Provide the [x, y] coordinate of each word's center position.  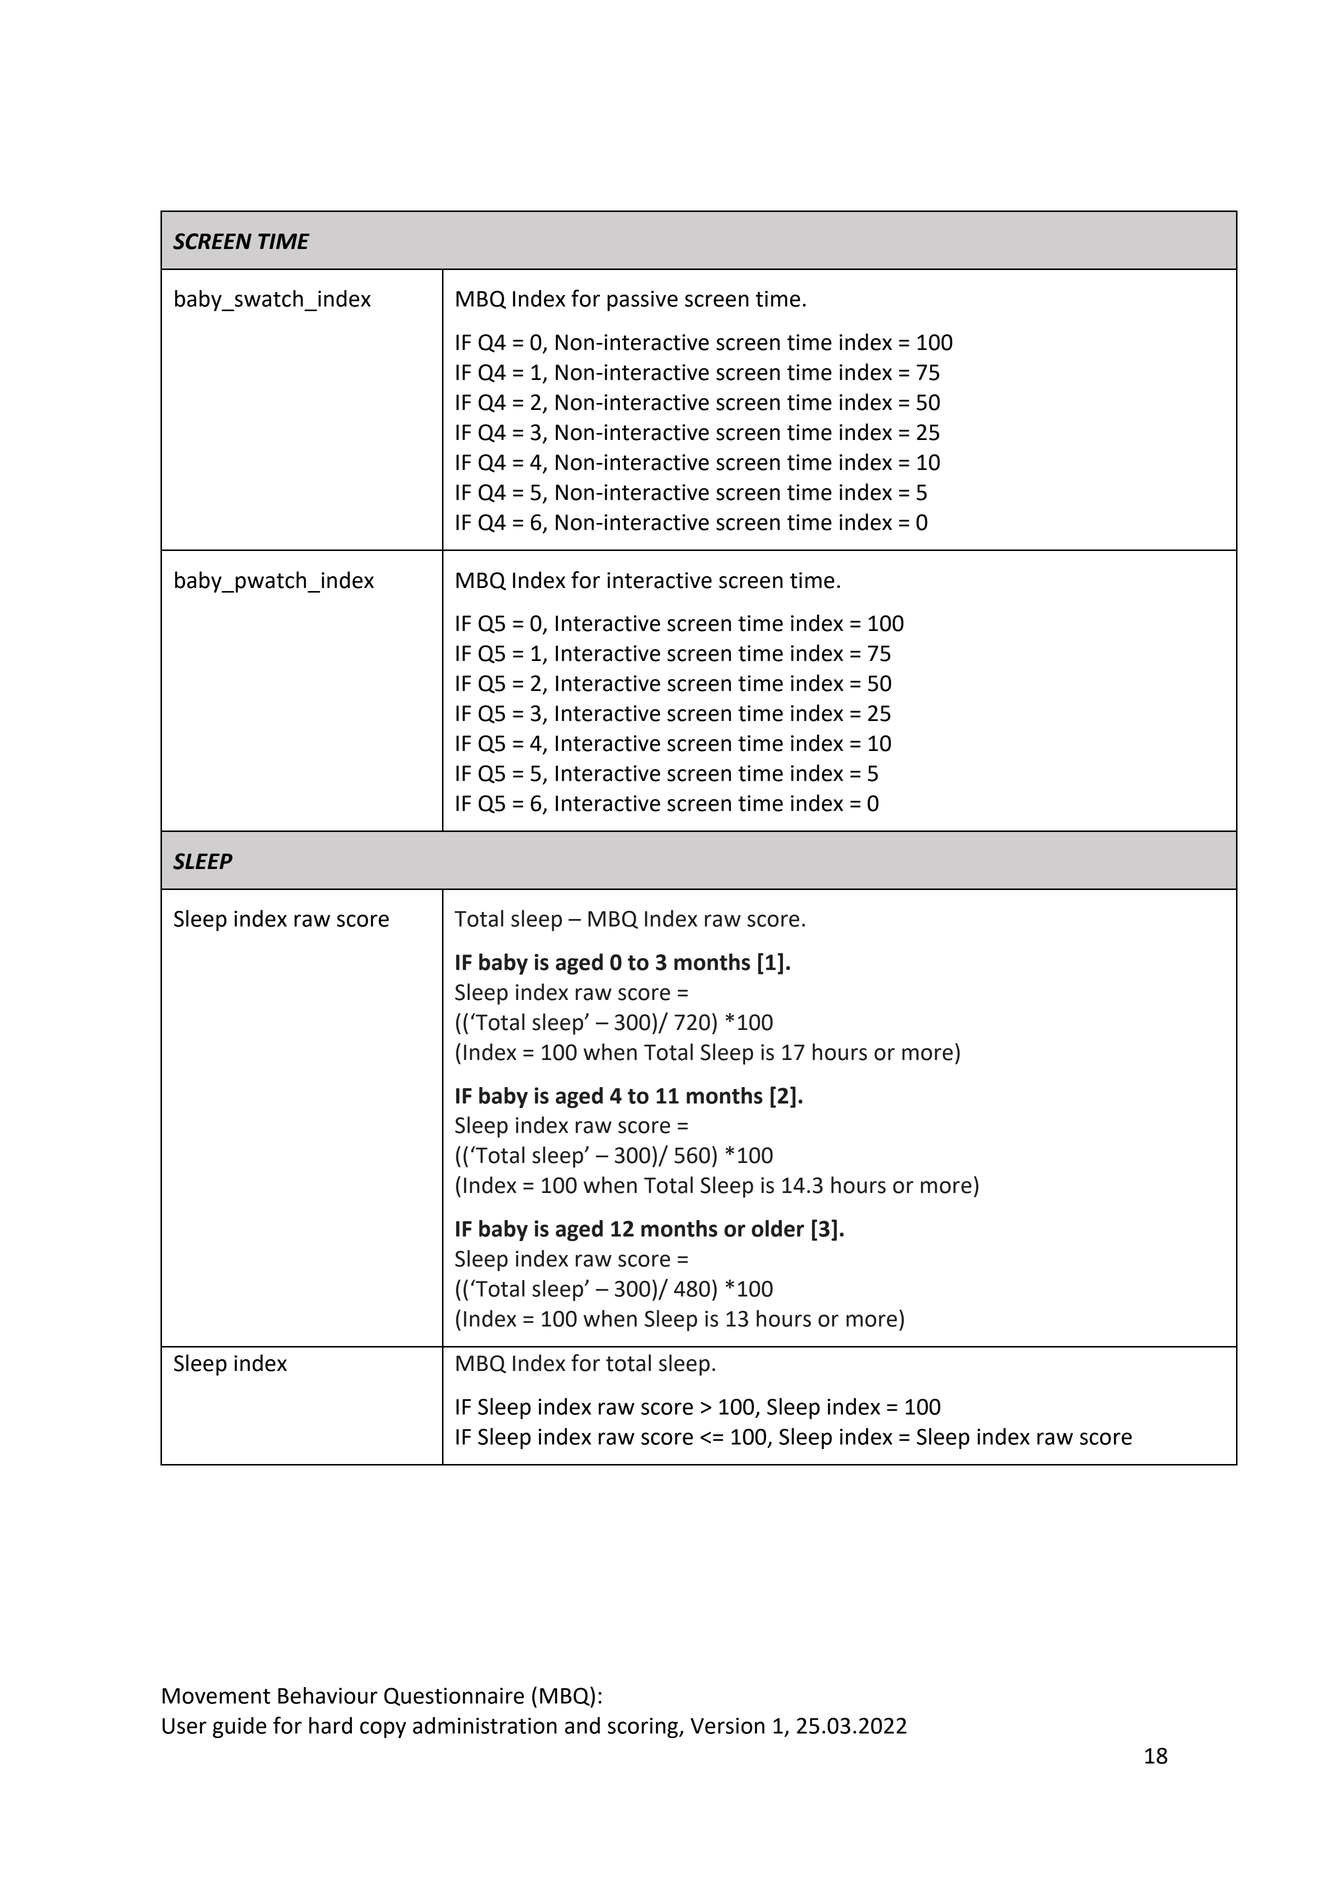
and [582, 1725]
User [184, 1726]
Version [728, 1725]
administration [485, 1725]
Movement [216, 1696]
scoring [644, 1727]
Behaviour [328, 1695]
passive [642, 300]
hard [330, 1725]
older [778, 1228]
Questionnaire [454, 1696]
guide [240, 1727]
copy [383, 1729]
